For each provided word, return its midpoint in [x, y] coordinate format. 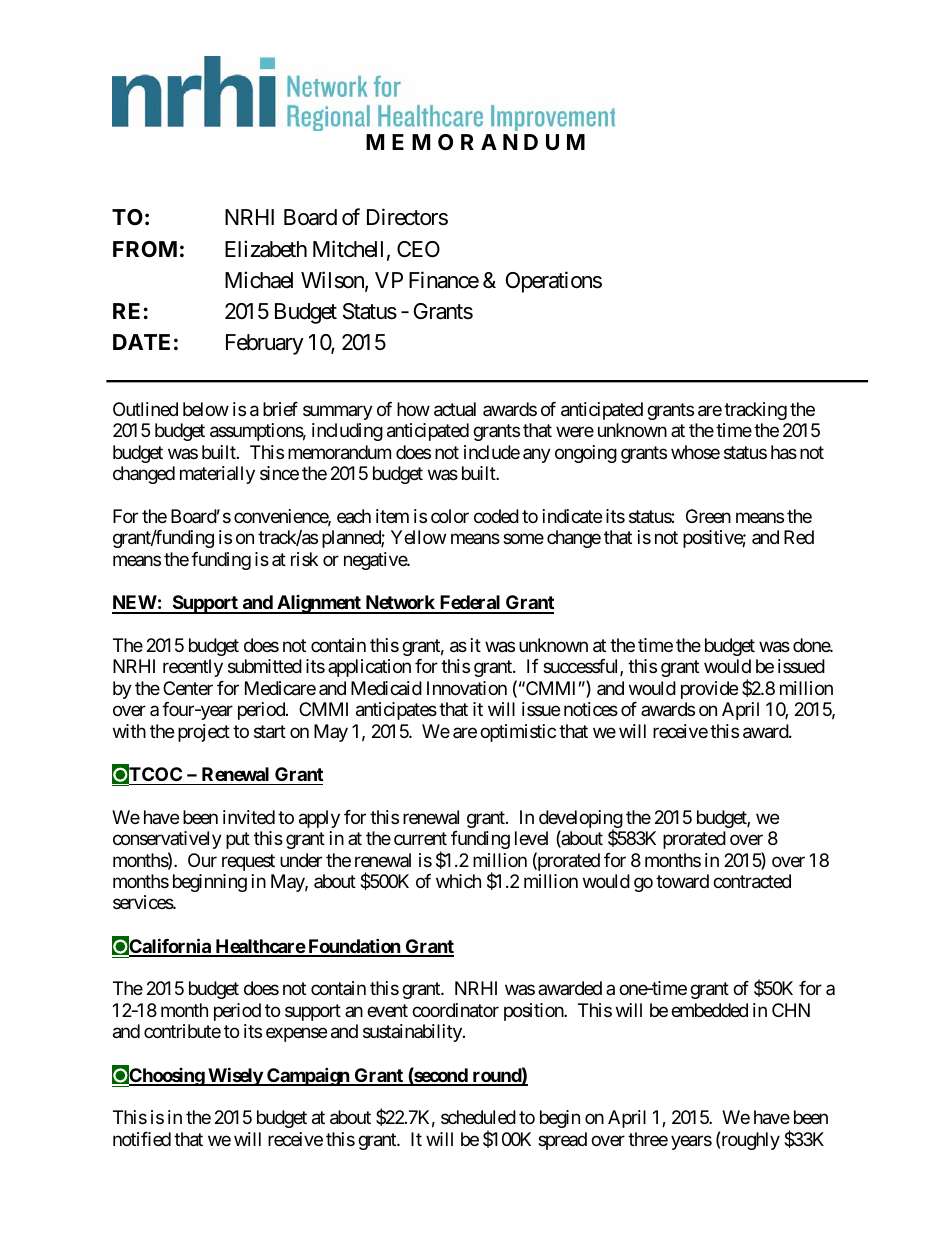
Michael [259, 280]
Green [708, 516]
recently [193, 668]
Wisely [235, 1076]
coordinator [455, 1010]
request [248, 862]
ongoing [586, 454]
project [204, 733]
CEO [418, 249]
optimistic [518, 733]
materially [217, 475]
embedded [709, 1010]
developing [581, 820]
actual [455, 409]
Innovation [467, 688]
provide [709, 690]
